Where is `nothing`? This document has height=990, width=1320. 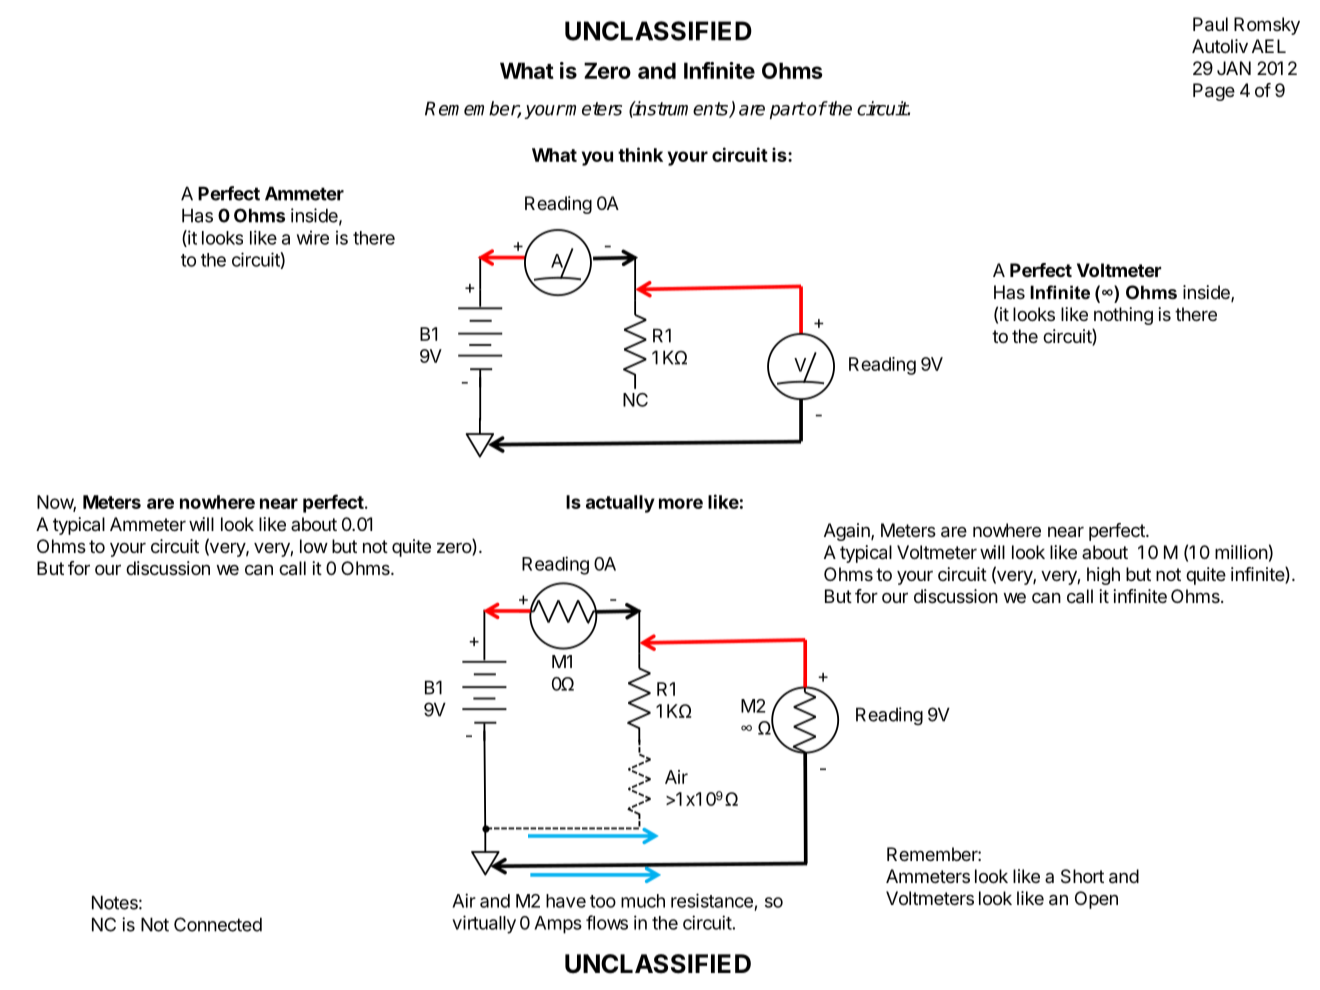 nothing is located at coordinates (1123, 316).
